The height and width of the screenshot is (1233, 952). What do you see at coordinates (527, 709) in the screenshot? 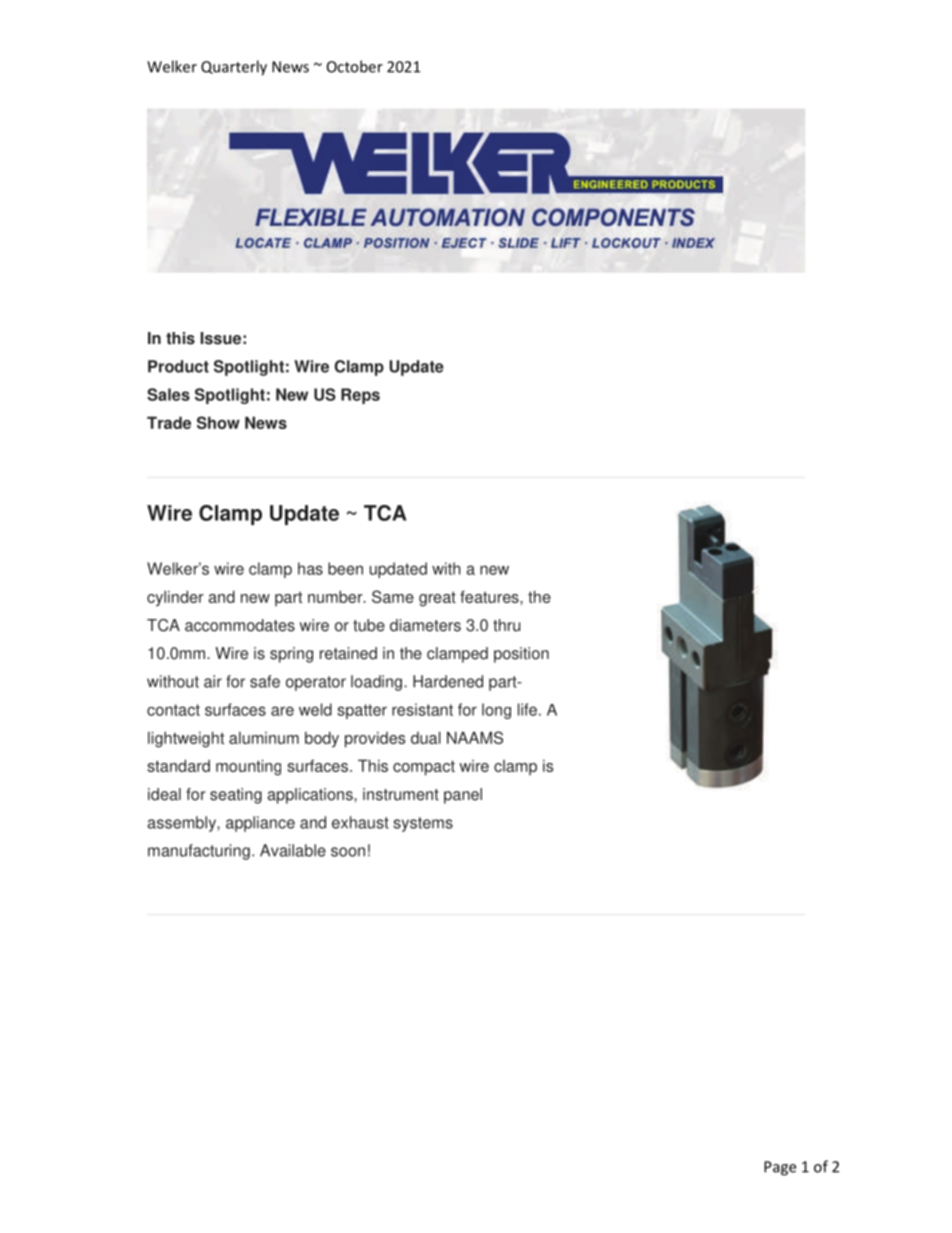
I see `life` at bounding box center [527, 709].
